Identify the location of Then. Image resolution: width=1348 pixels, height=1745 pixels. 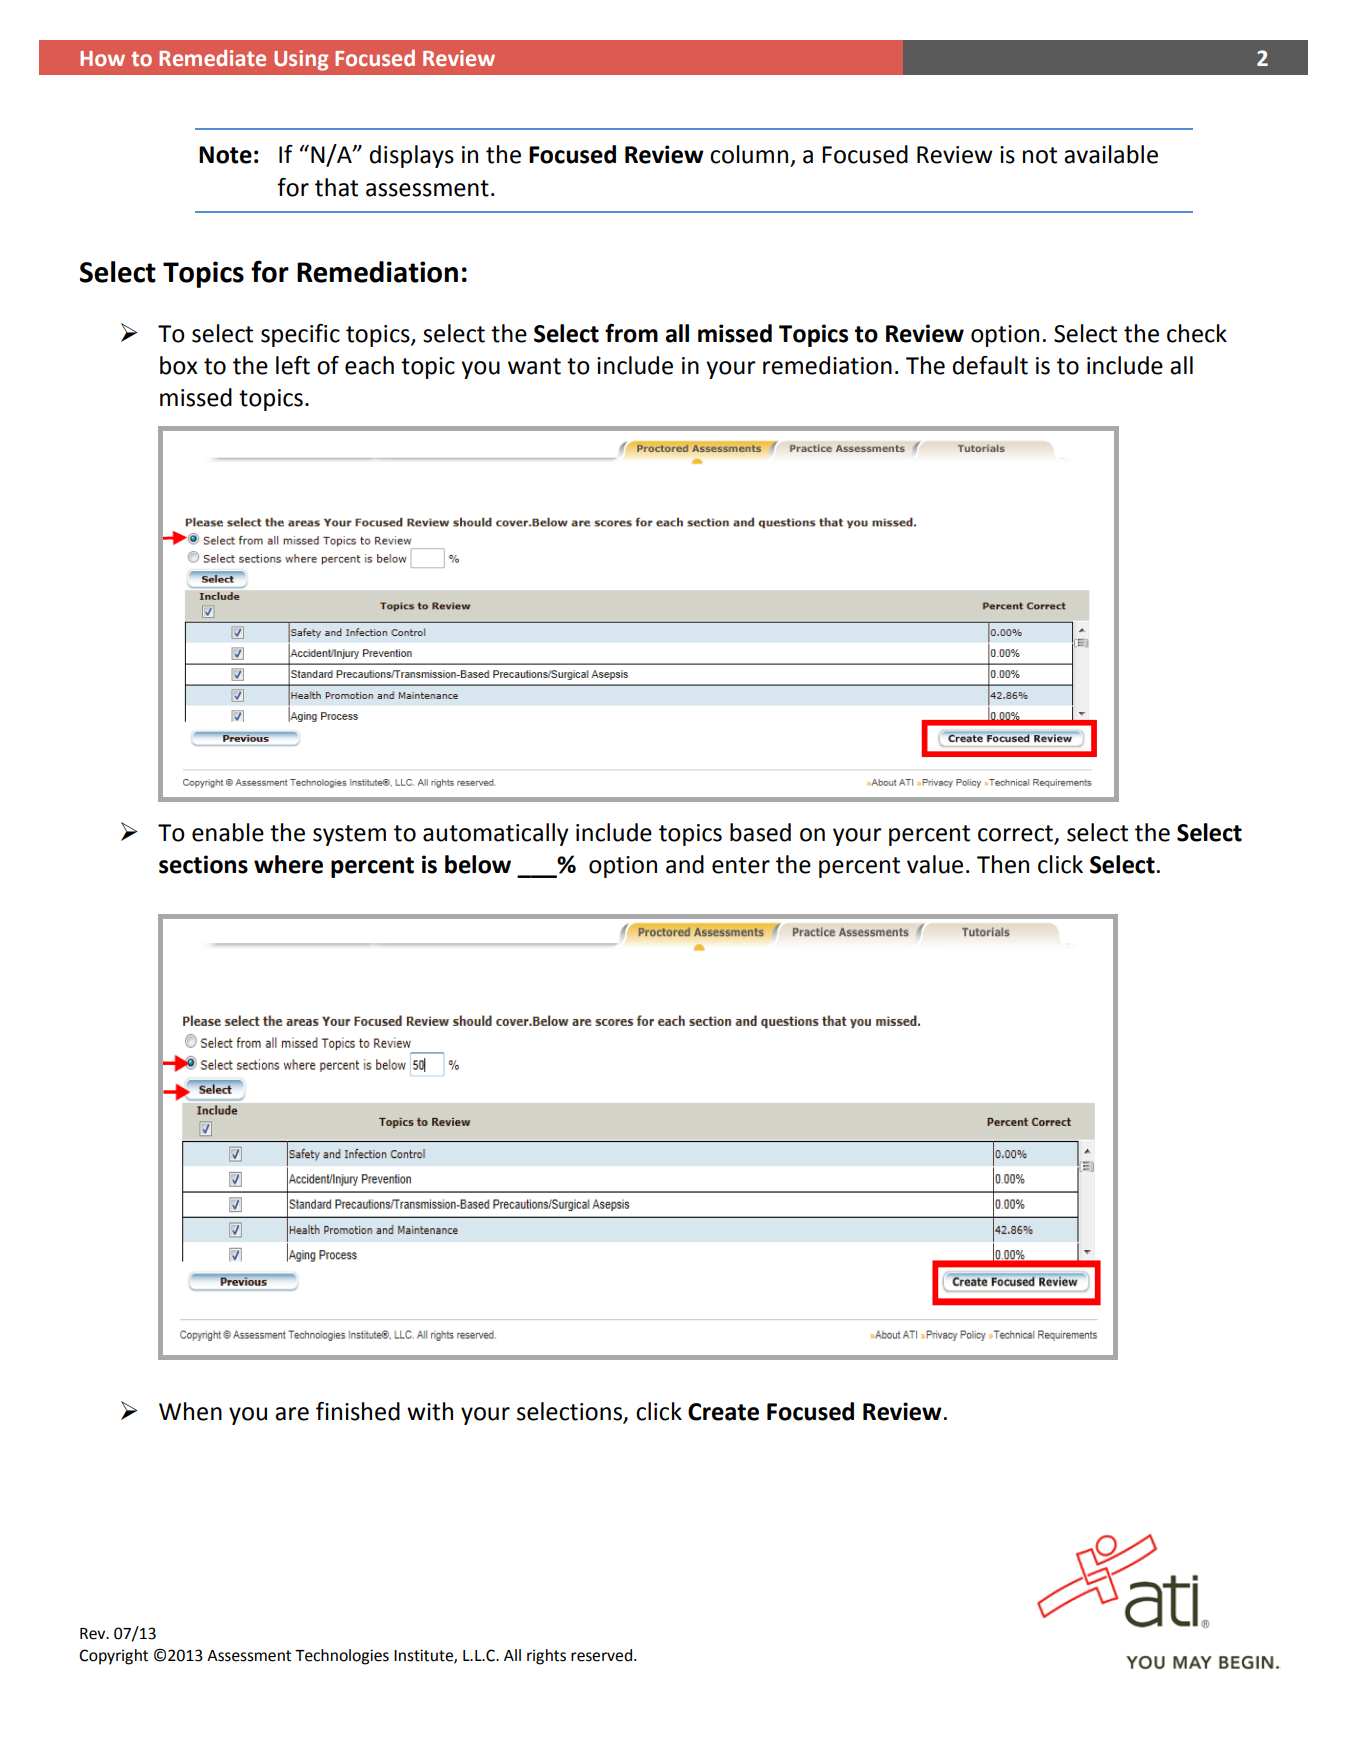
(1003, 864).
